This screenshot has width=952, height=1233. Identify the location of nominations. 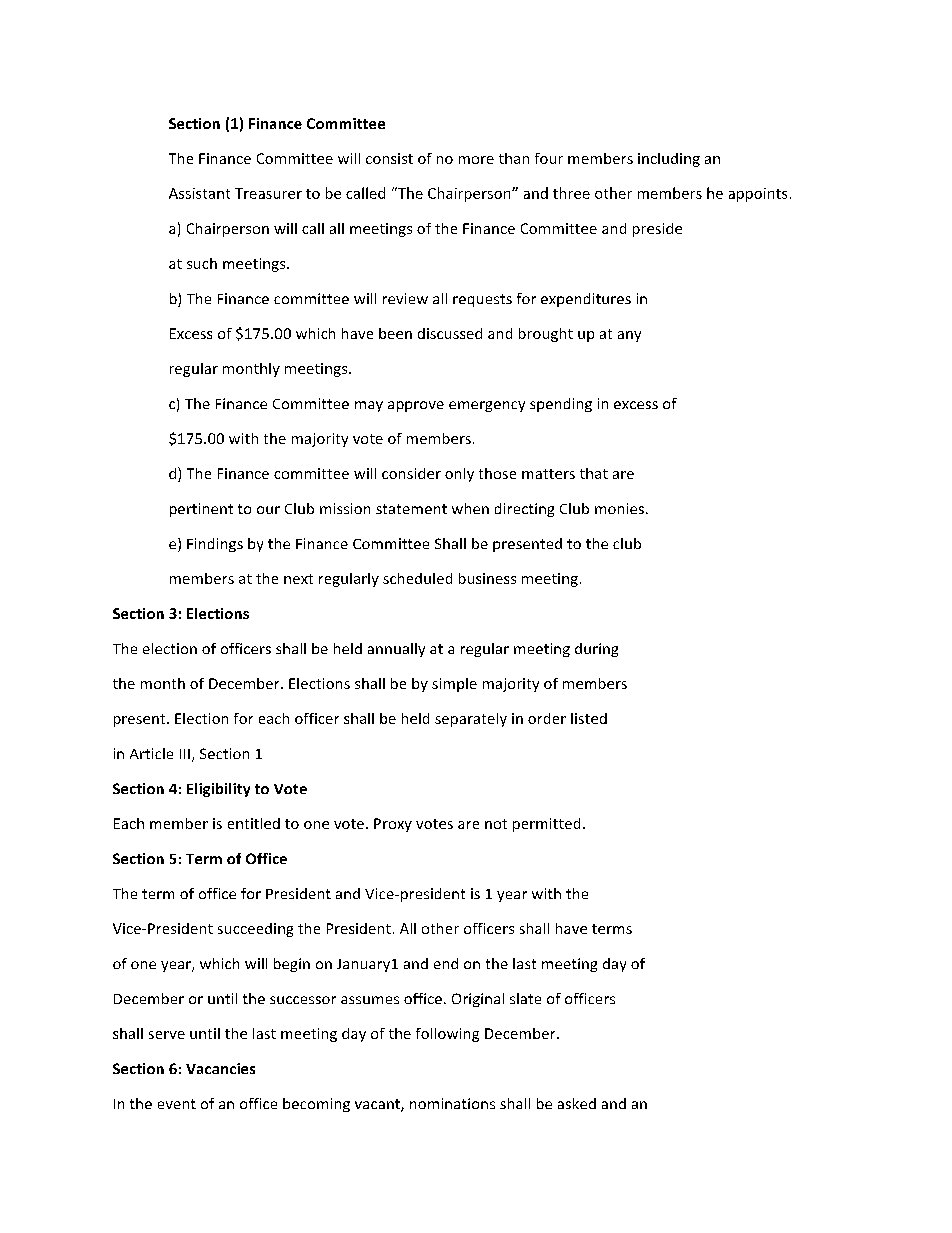
(452, 1103).
